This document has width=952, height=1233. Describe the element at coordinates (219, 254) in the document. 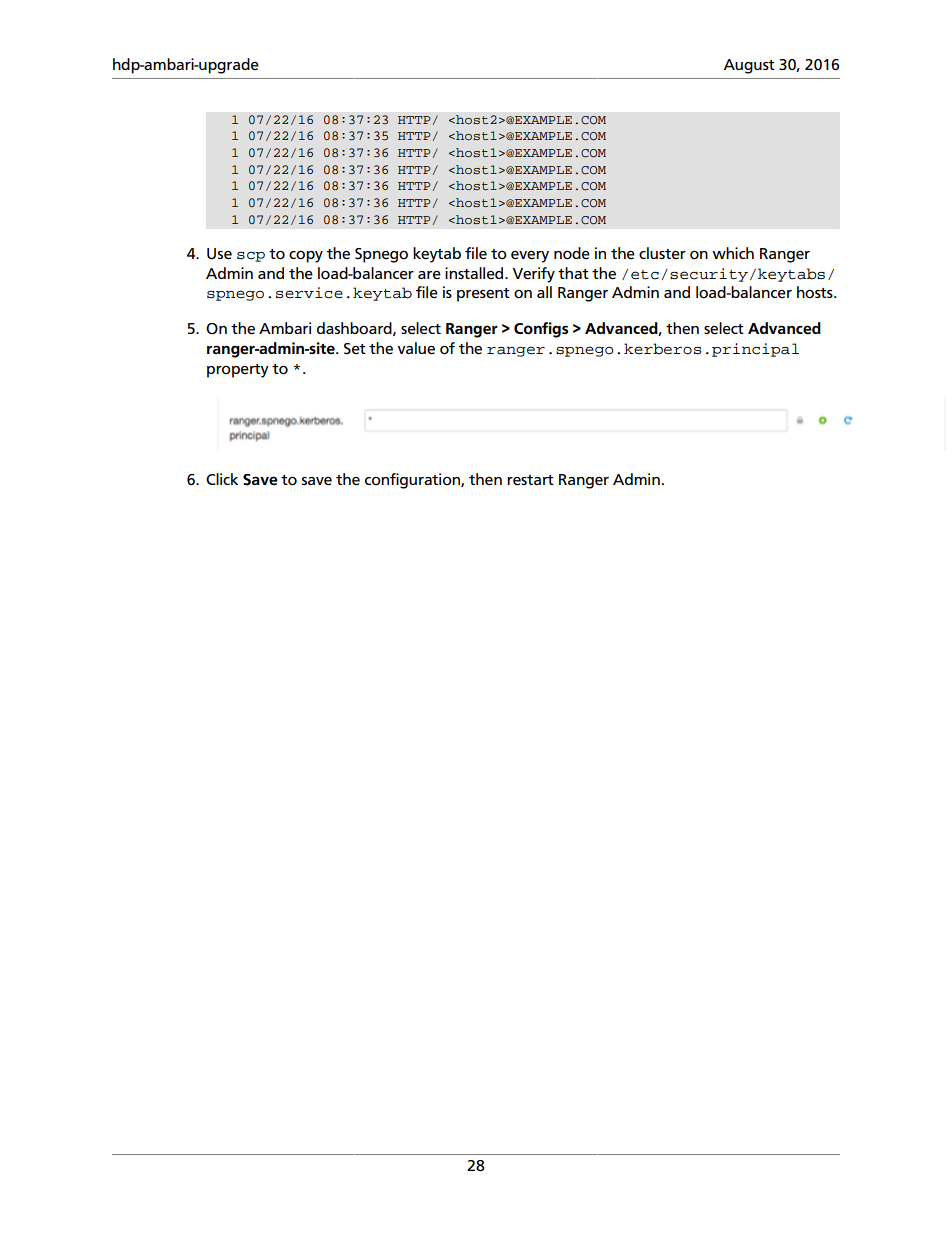

I see `Use` at that location.
